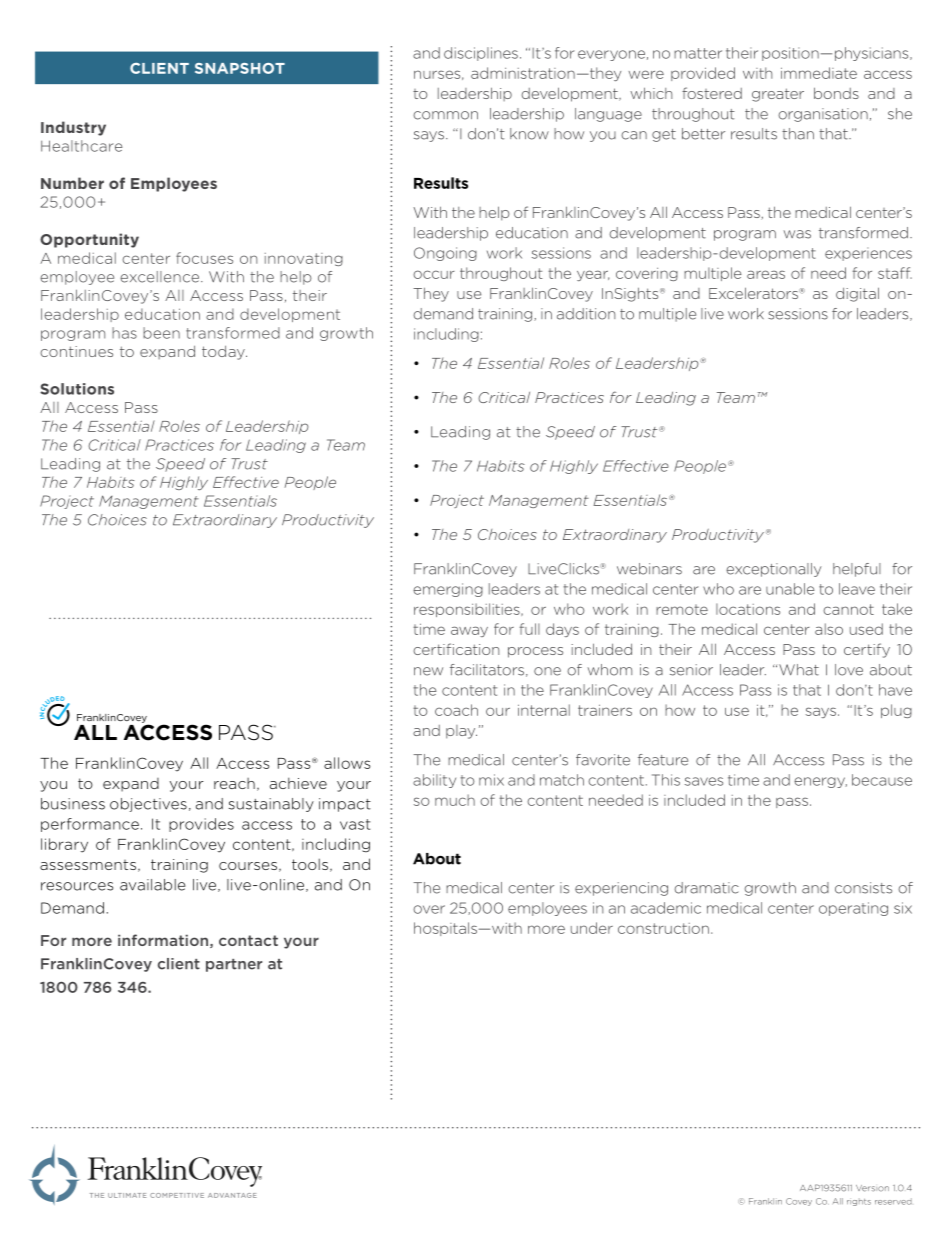  Describe the element at coordinates (469, 631) in the screenshot. I see `away` at that location.
